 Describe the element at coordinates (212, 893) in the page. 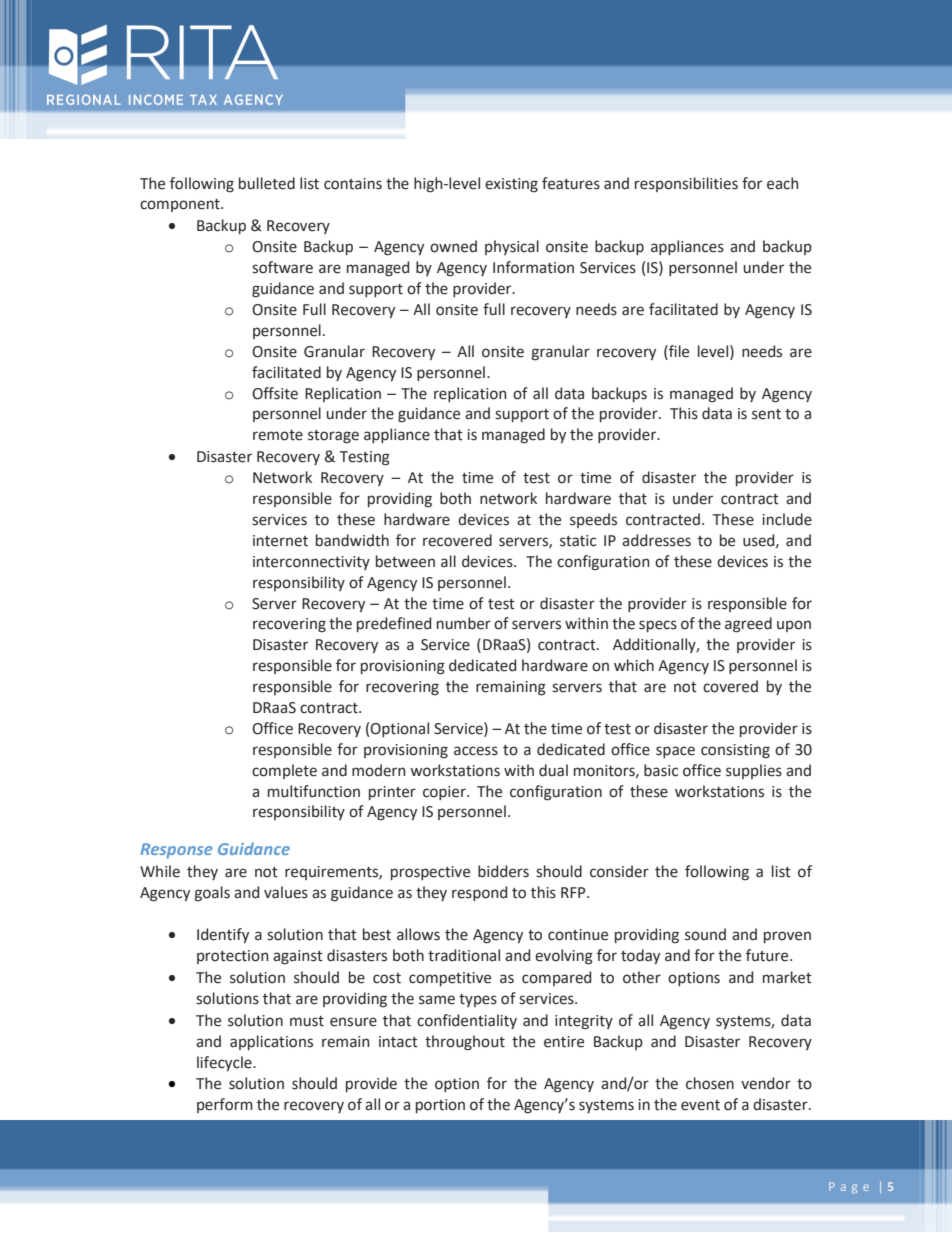

I see `goals` at that location.
